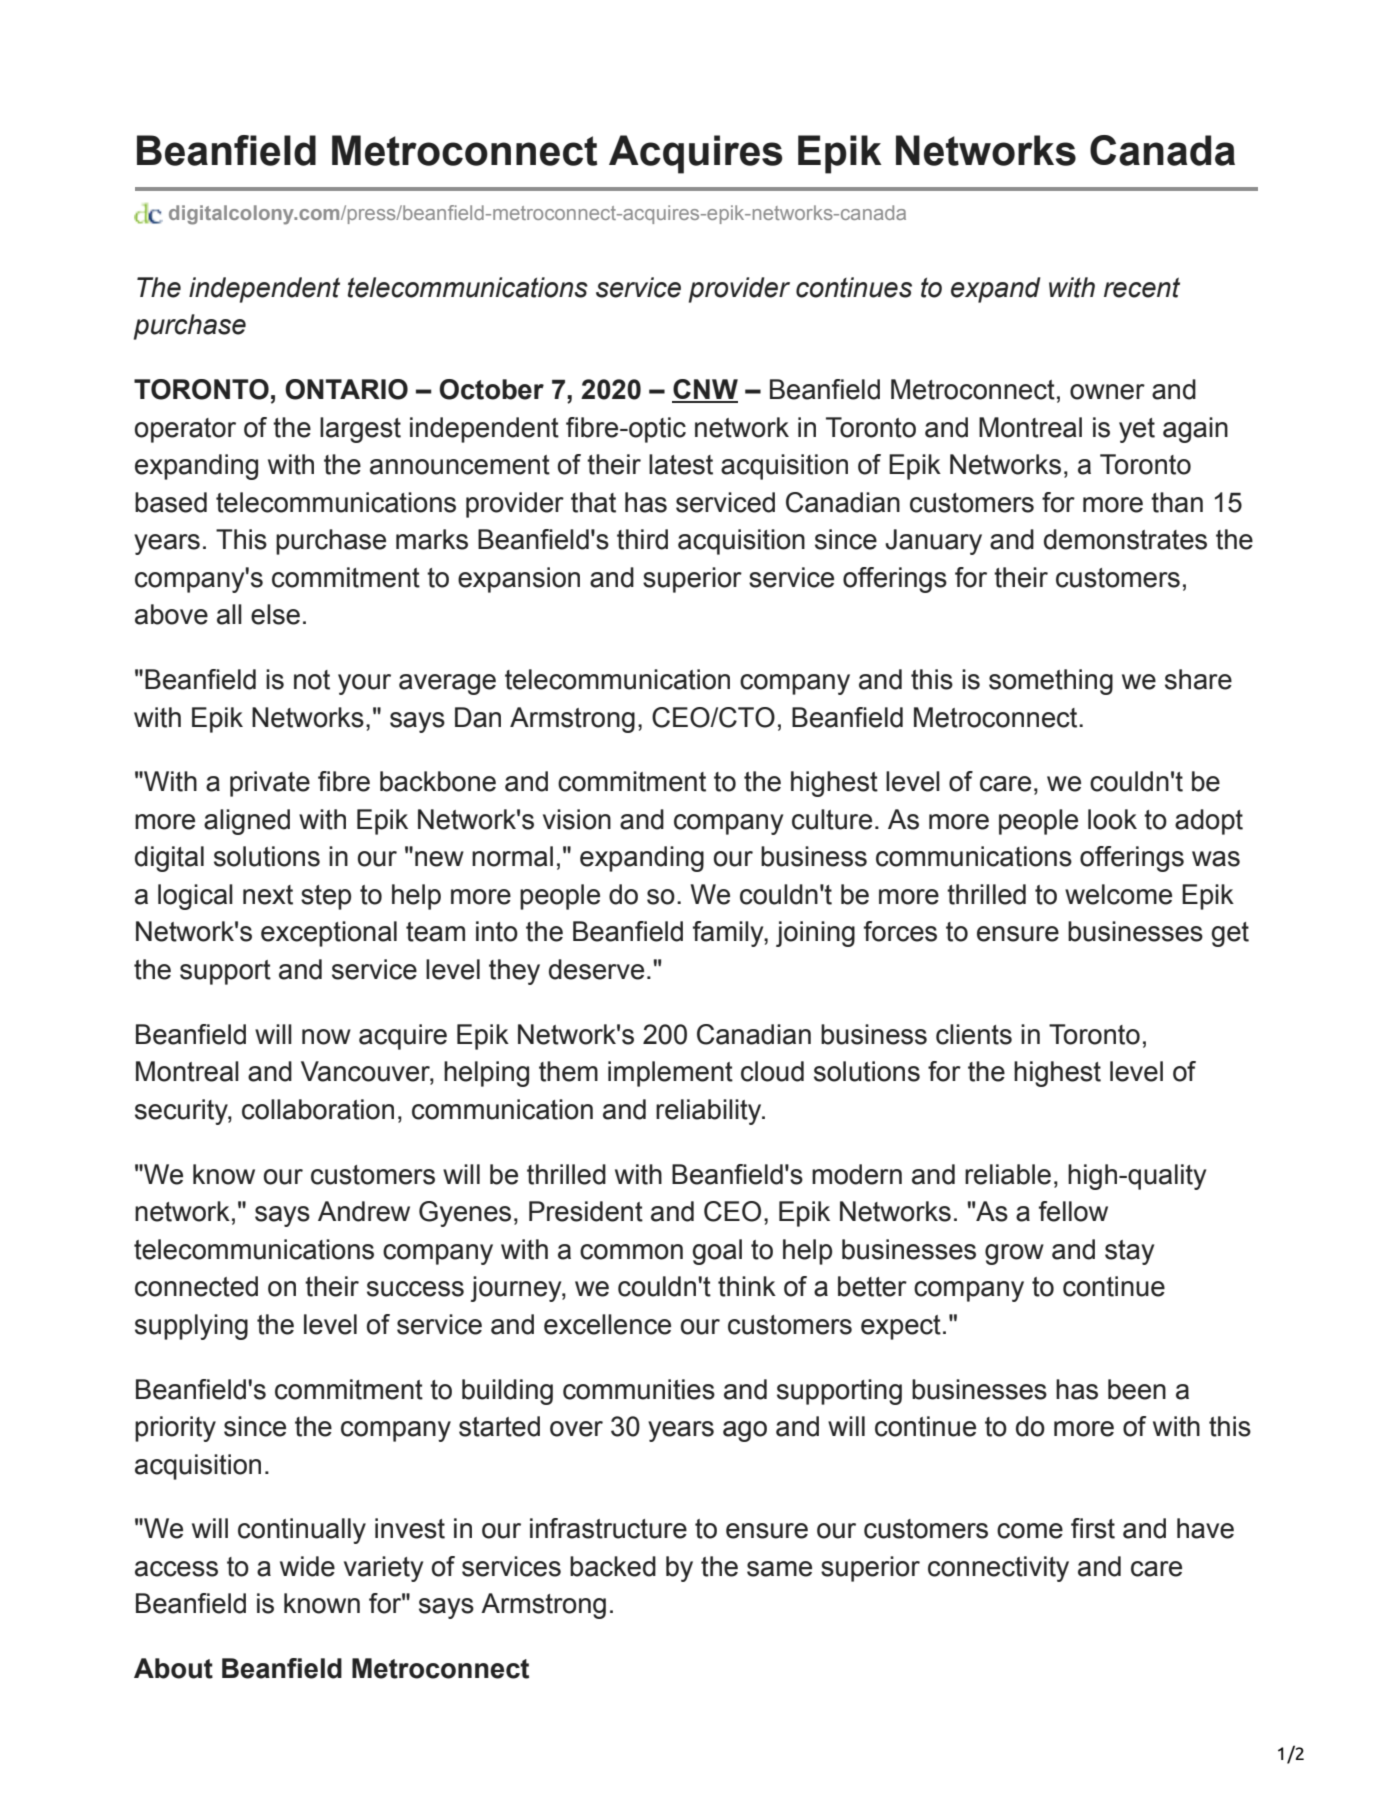 The image size is (1392, 1801). I want to click on third, so click(642, 539).
